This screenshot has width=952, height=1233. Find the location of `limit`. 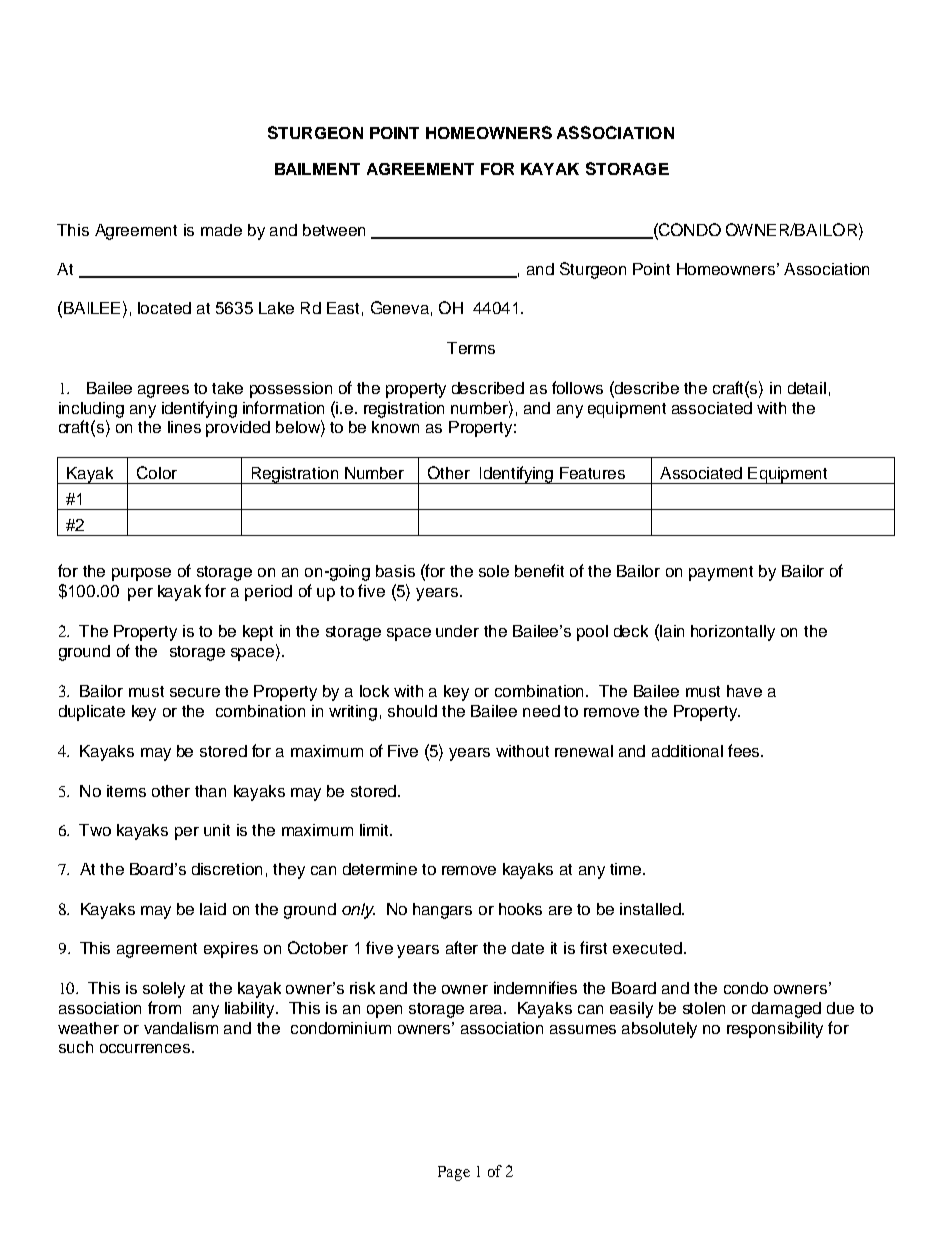

limit is located at coordinates (375, 830).
